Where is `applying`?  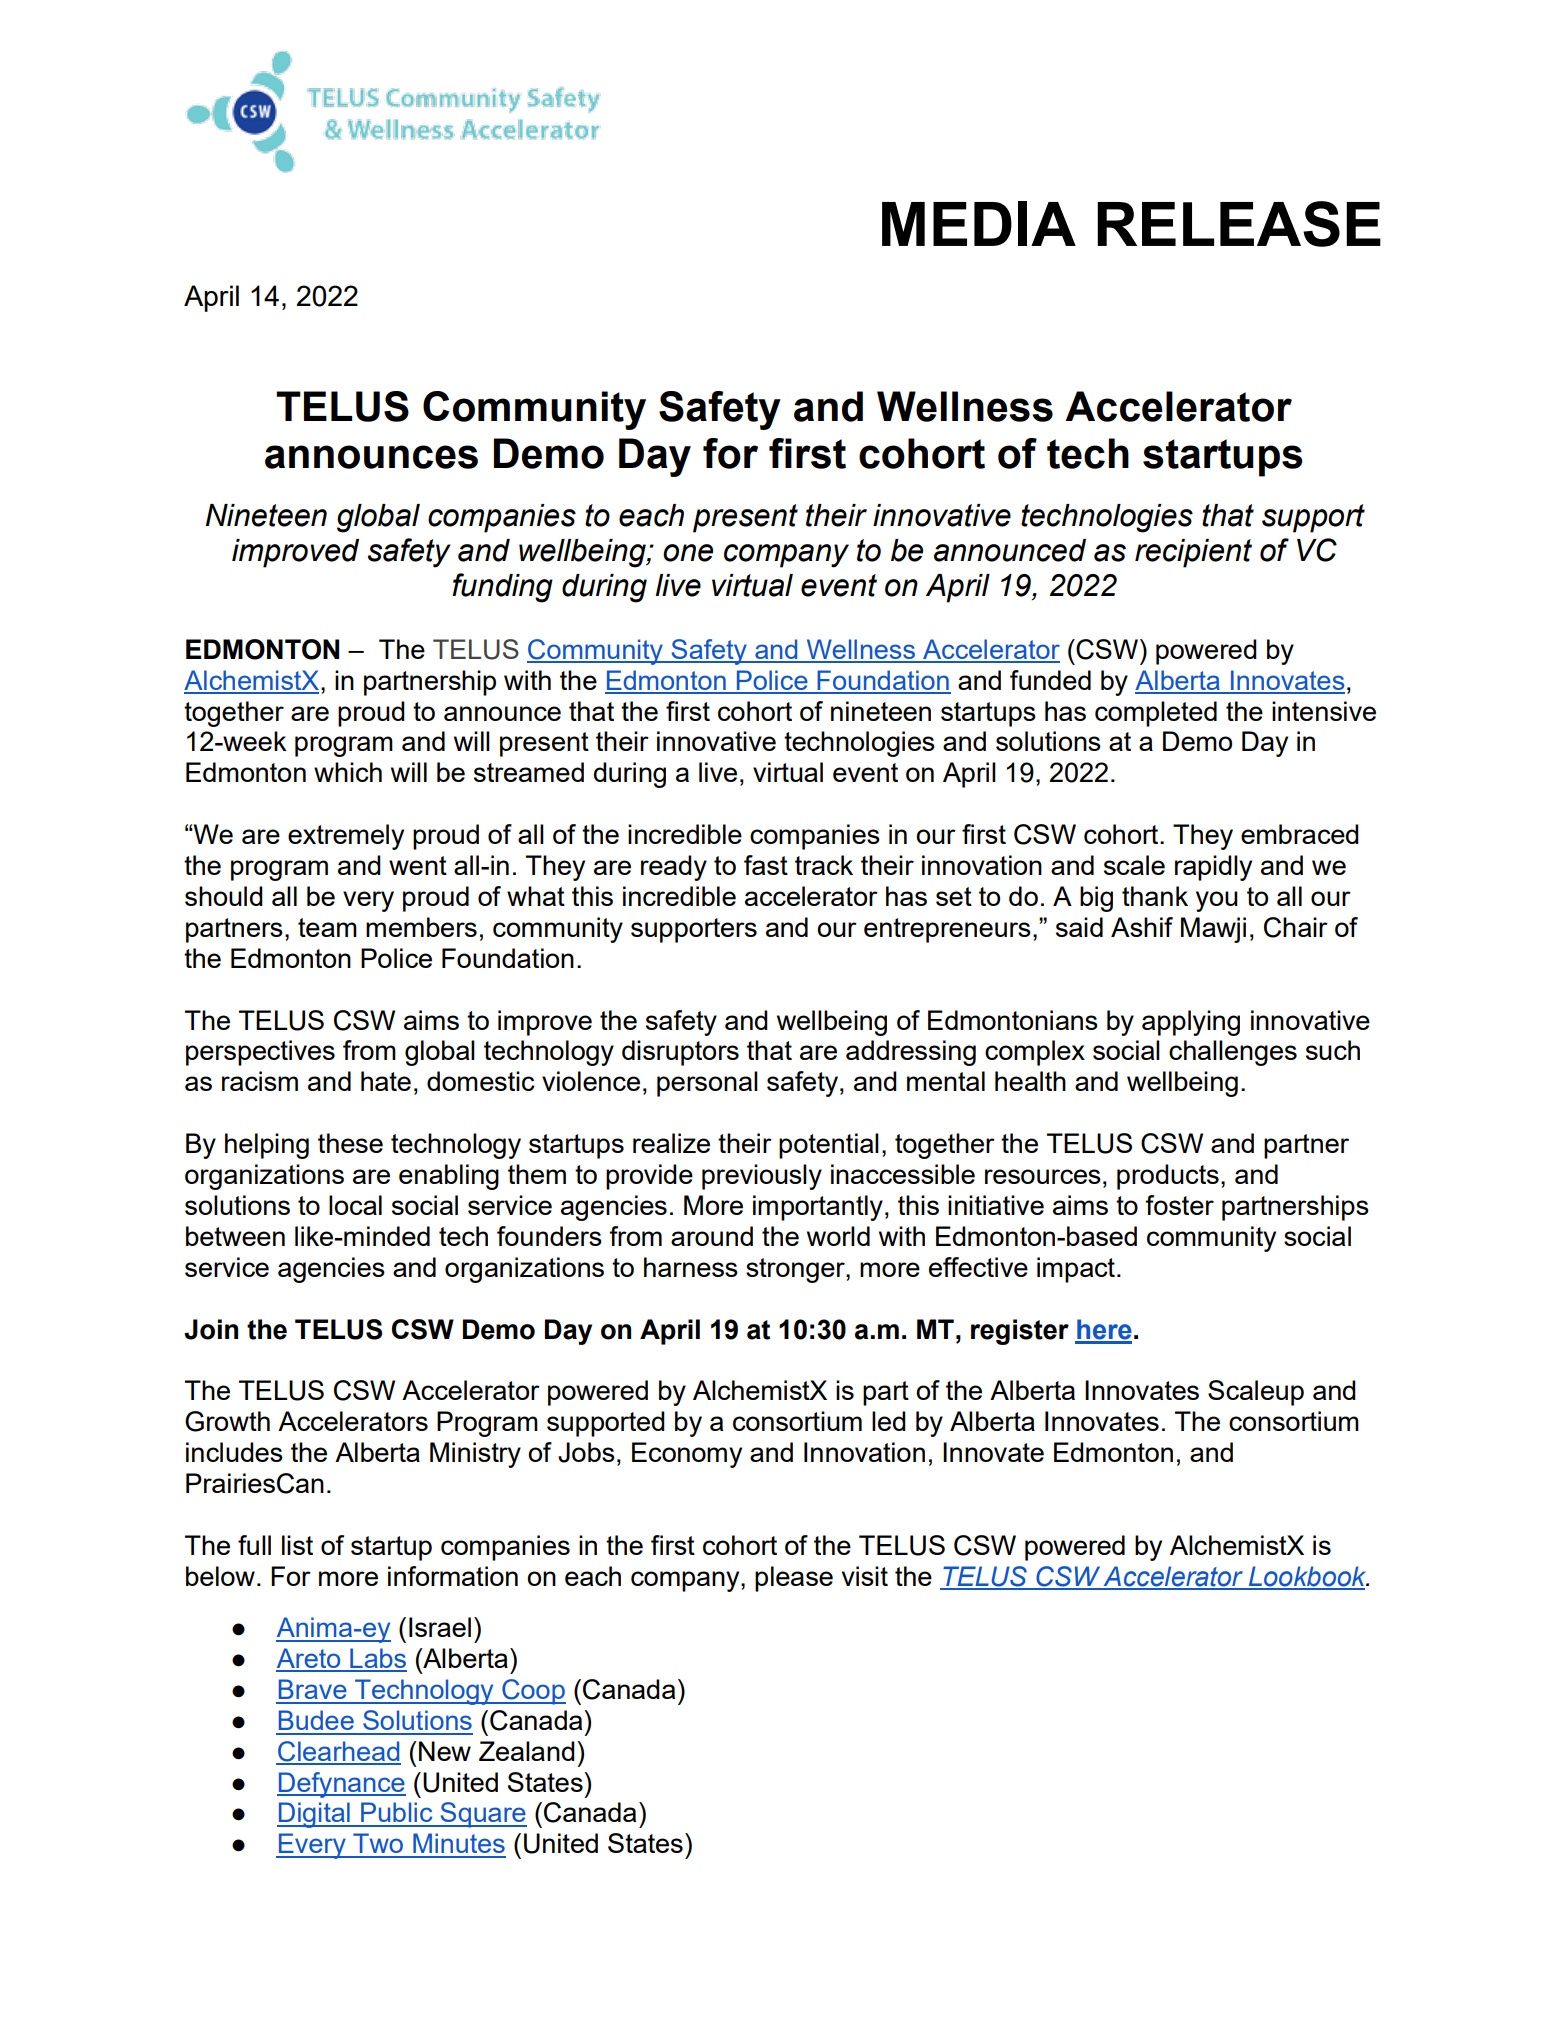 applying is located at coordinates (1191, 1023).
